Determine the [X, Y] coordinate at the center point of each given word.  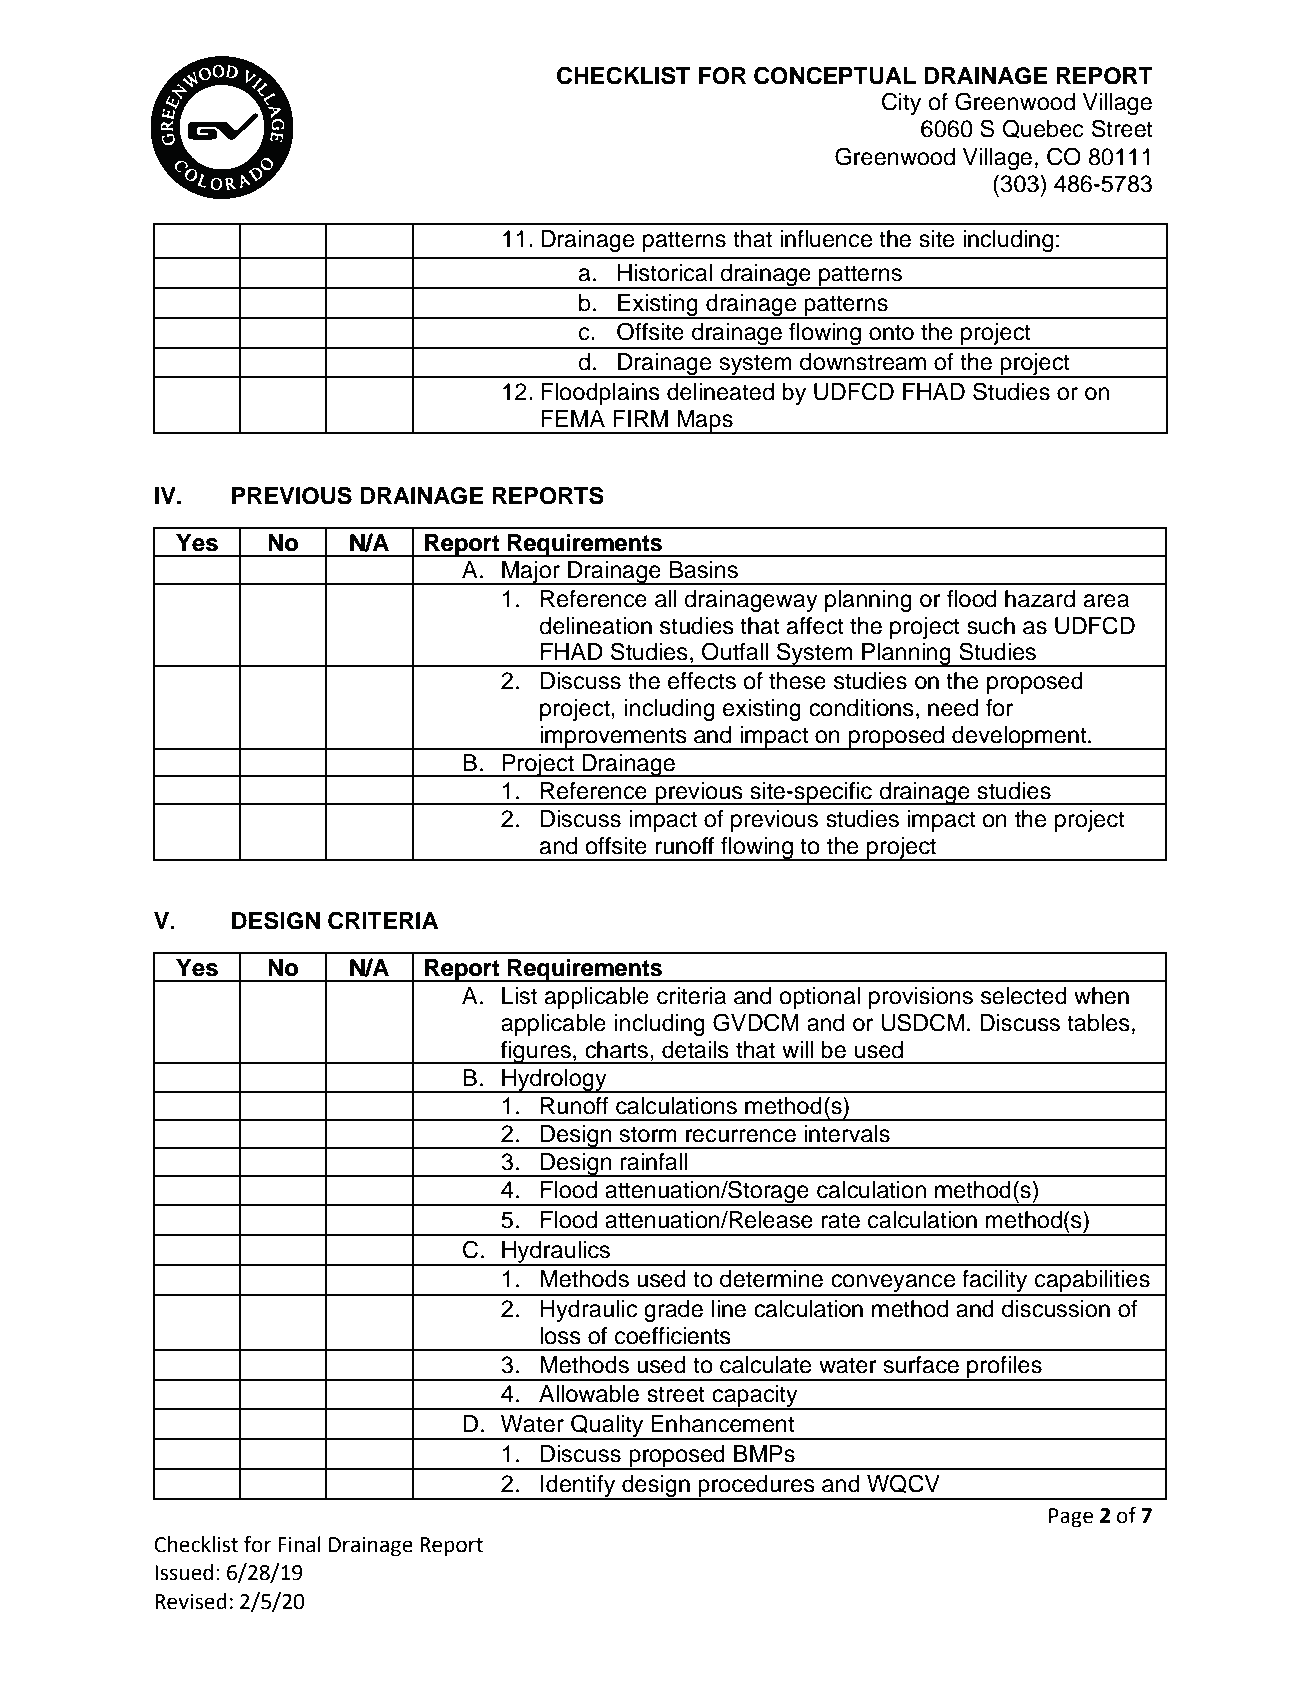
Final [299, 1544]
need [953, 708]
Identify [578, 1487]
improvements [613, 738]
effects [702, 681]
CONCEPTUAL [835, 75]
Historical [665, 273]
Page [1071, 1518]
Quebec [1043, 128]
